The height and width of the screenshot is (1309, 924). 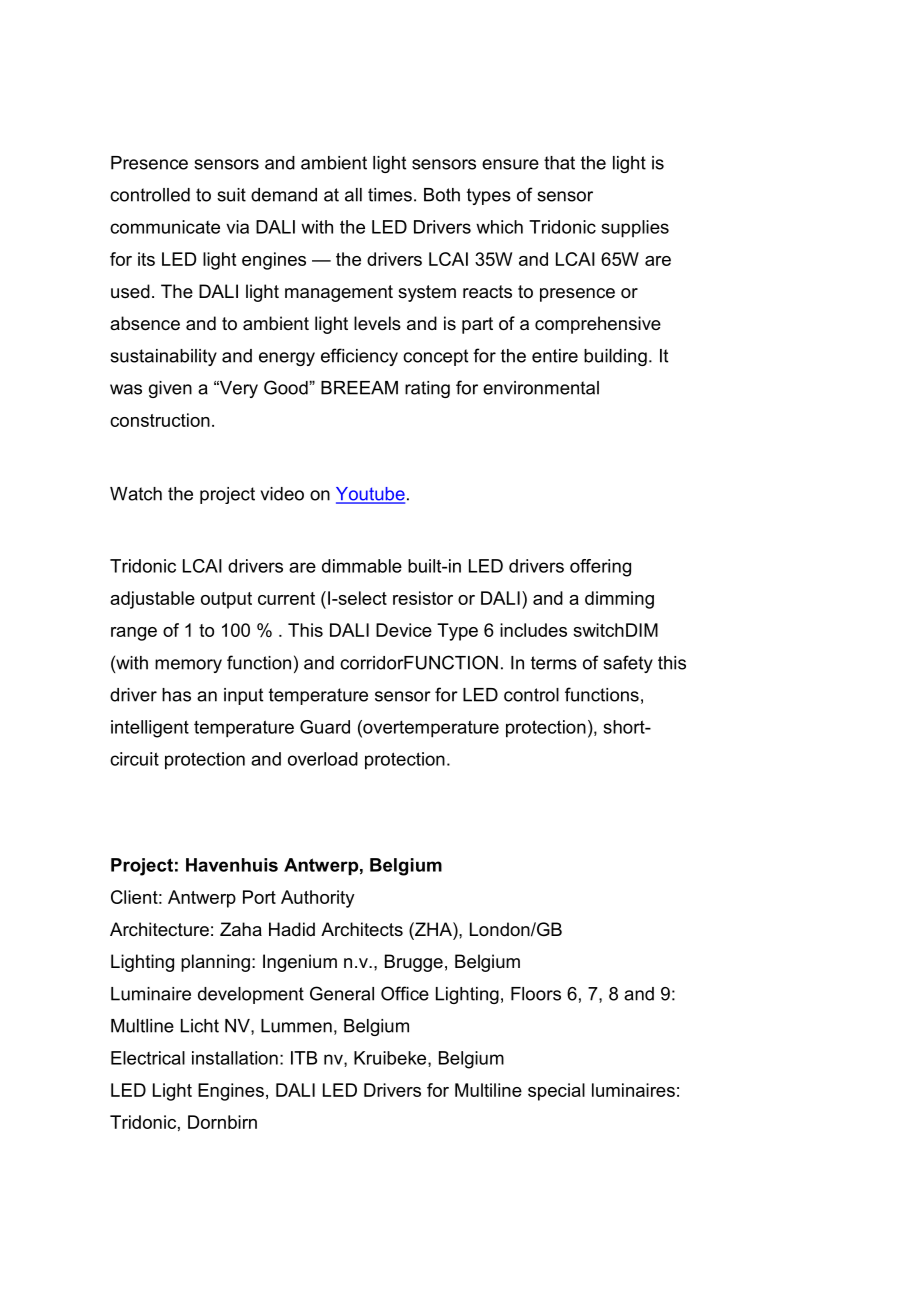 I want to click on Electrical, so click(x=148, y=1058).
